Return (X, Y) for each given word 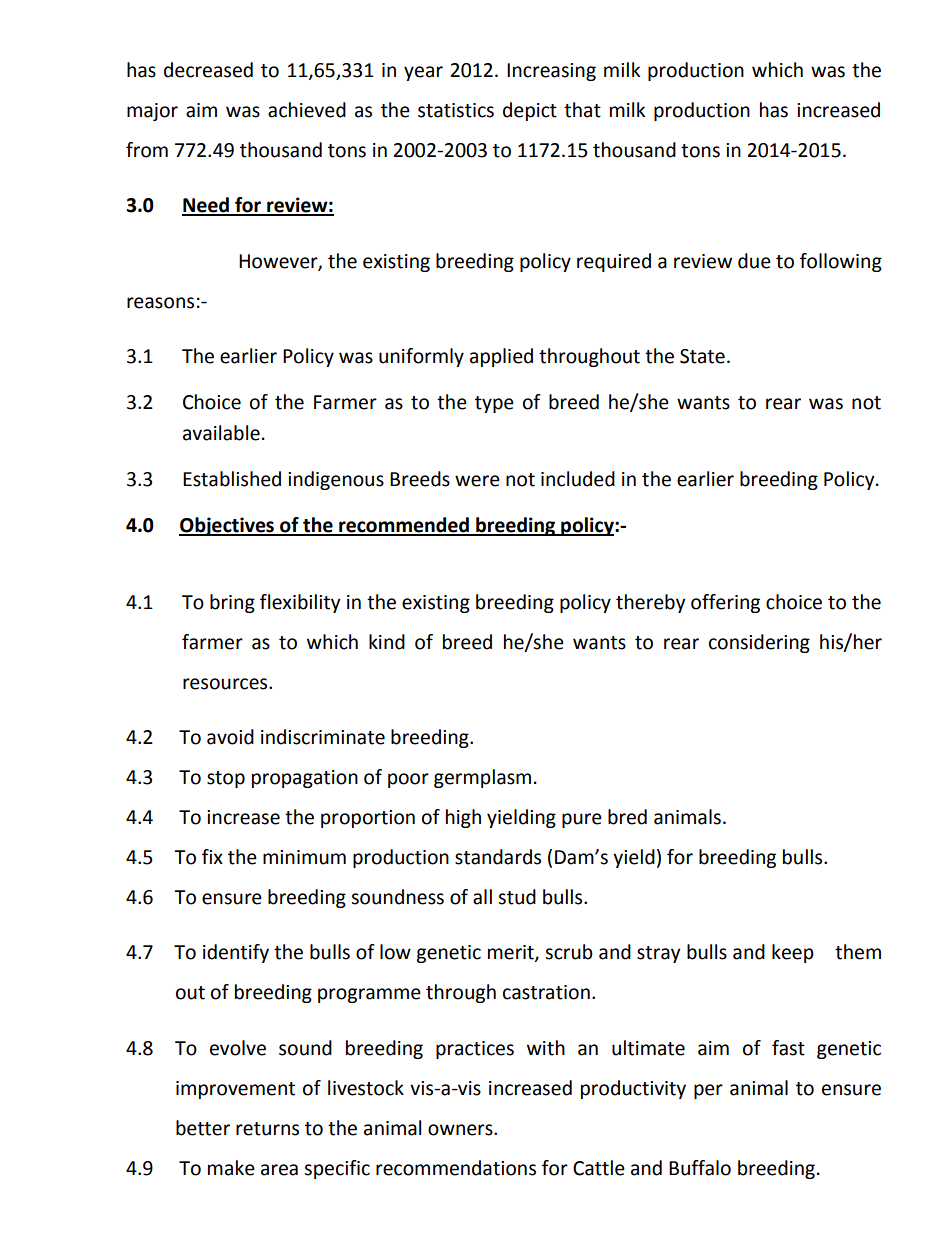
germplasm (482, 778)
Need (206, 206)
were (477, 481)
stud (517, 897)
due (754, 261)
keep (793, 953)
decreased (208, 70)
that (582, 110)
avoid (230, 737)
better (203, 1128)
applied (501, 357)
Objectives (227, 526)
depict (530, 111)
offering (725, 603)
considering (759, 643)
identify (236, 953)
